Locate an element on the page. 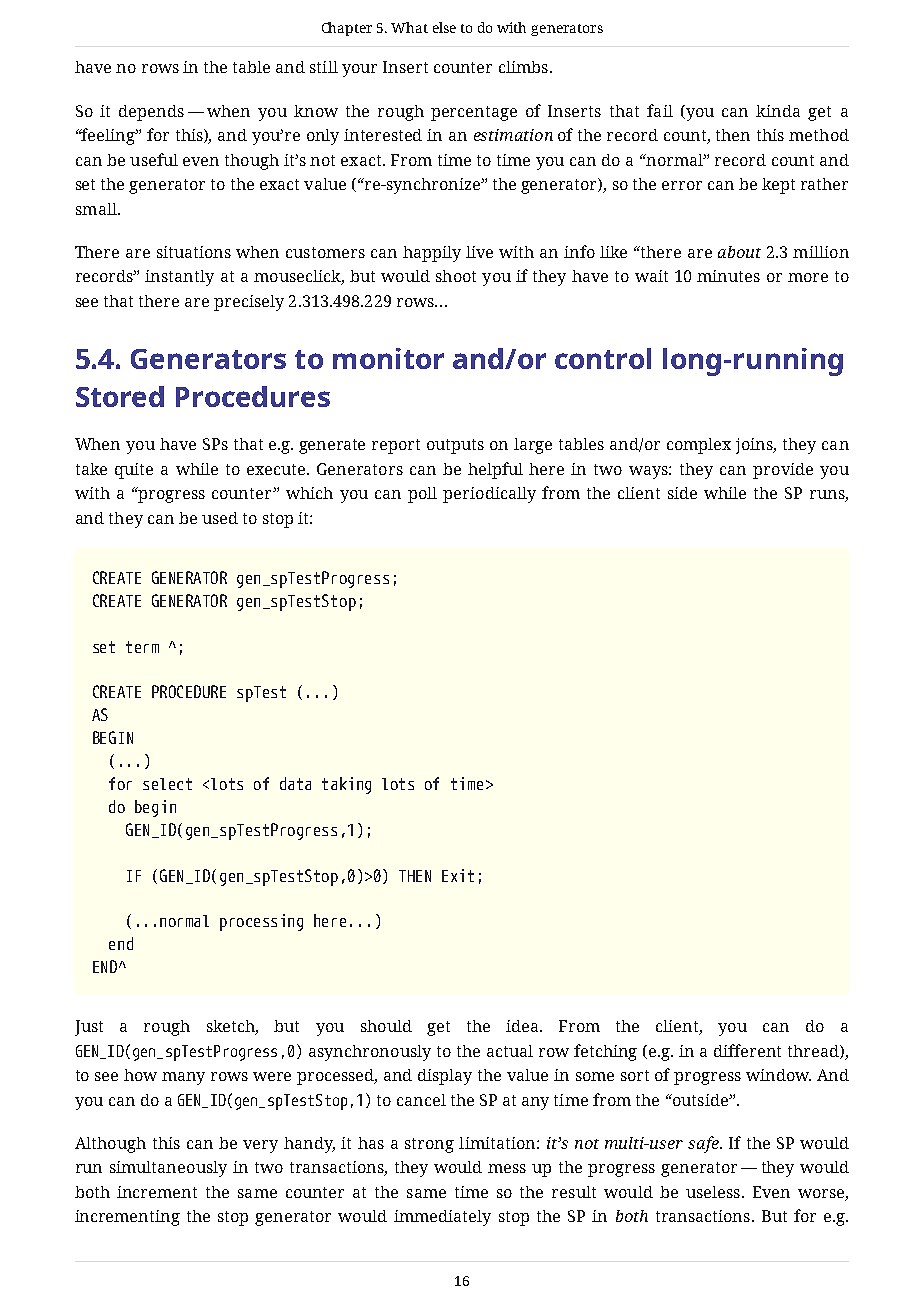 This document has width=924, height=1308. kinda is located at coordinates (778, 111).
